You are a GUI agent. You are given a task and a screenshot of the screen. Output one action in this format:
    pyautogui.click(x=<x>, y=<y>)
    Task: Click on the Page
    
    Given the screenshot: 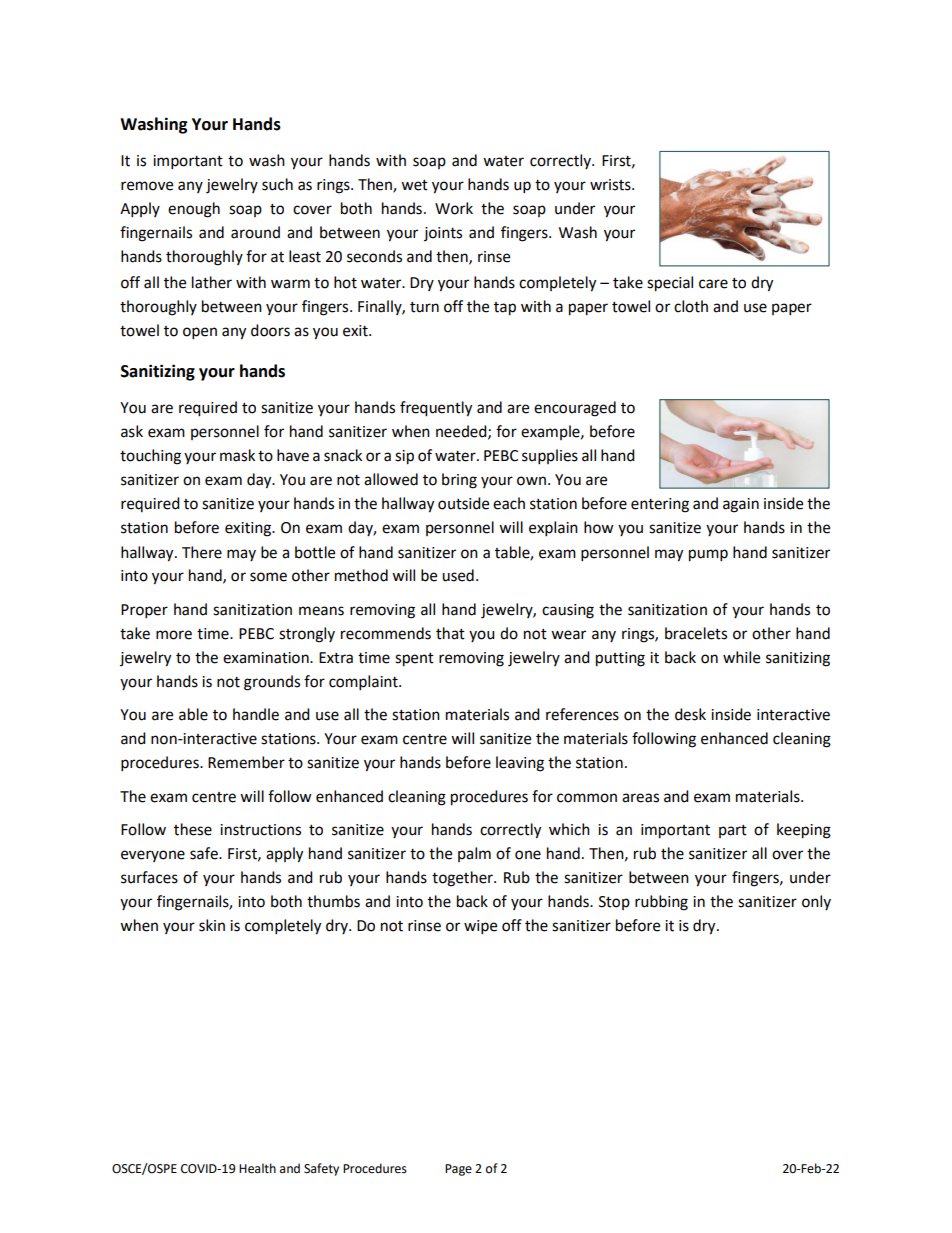 What is the action you would take?
    pyautogui.click(x=458, y=1170)
